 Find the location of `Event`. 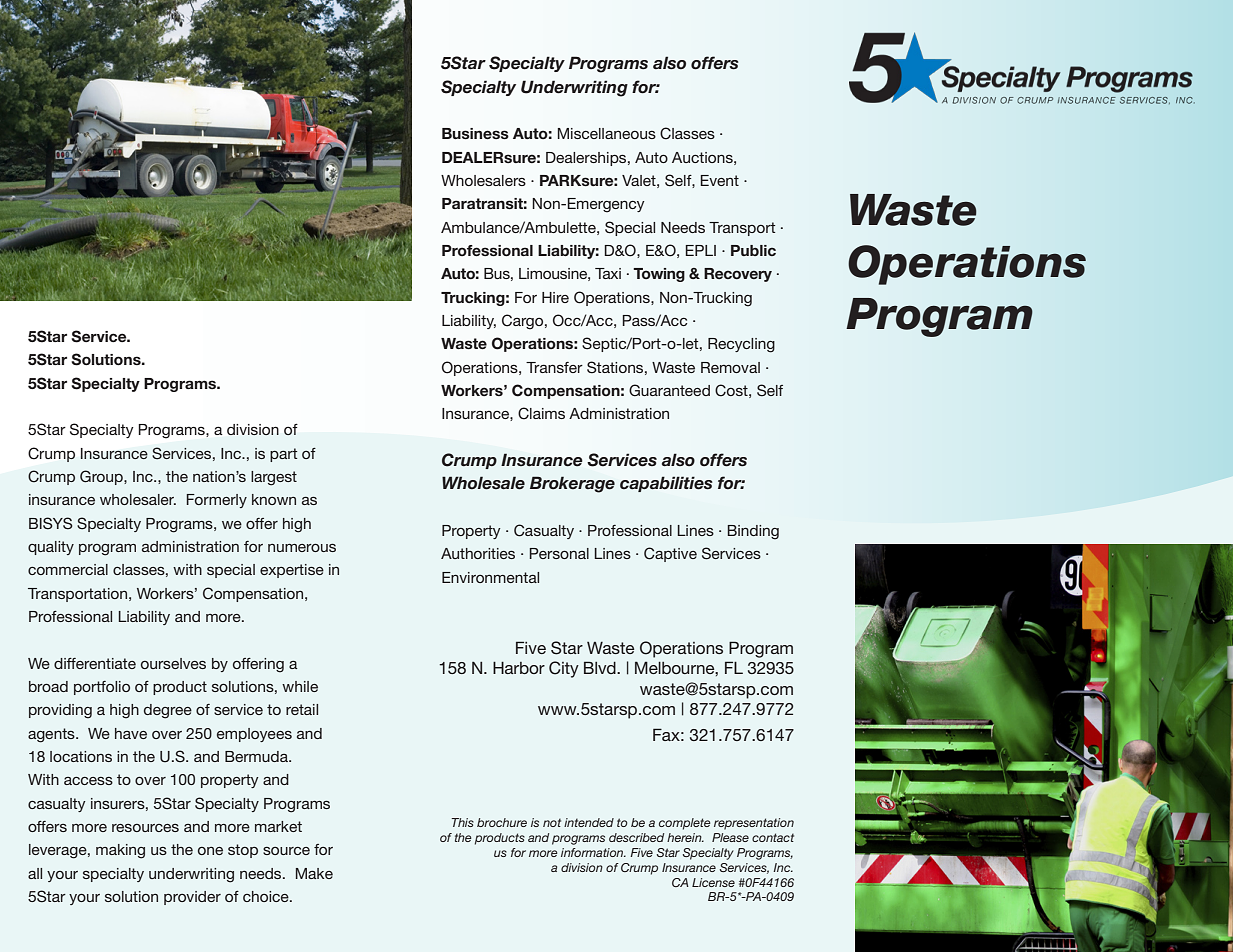

Event is located at coordinates (720, 180).
